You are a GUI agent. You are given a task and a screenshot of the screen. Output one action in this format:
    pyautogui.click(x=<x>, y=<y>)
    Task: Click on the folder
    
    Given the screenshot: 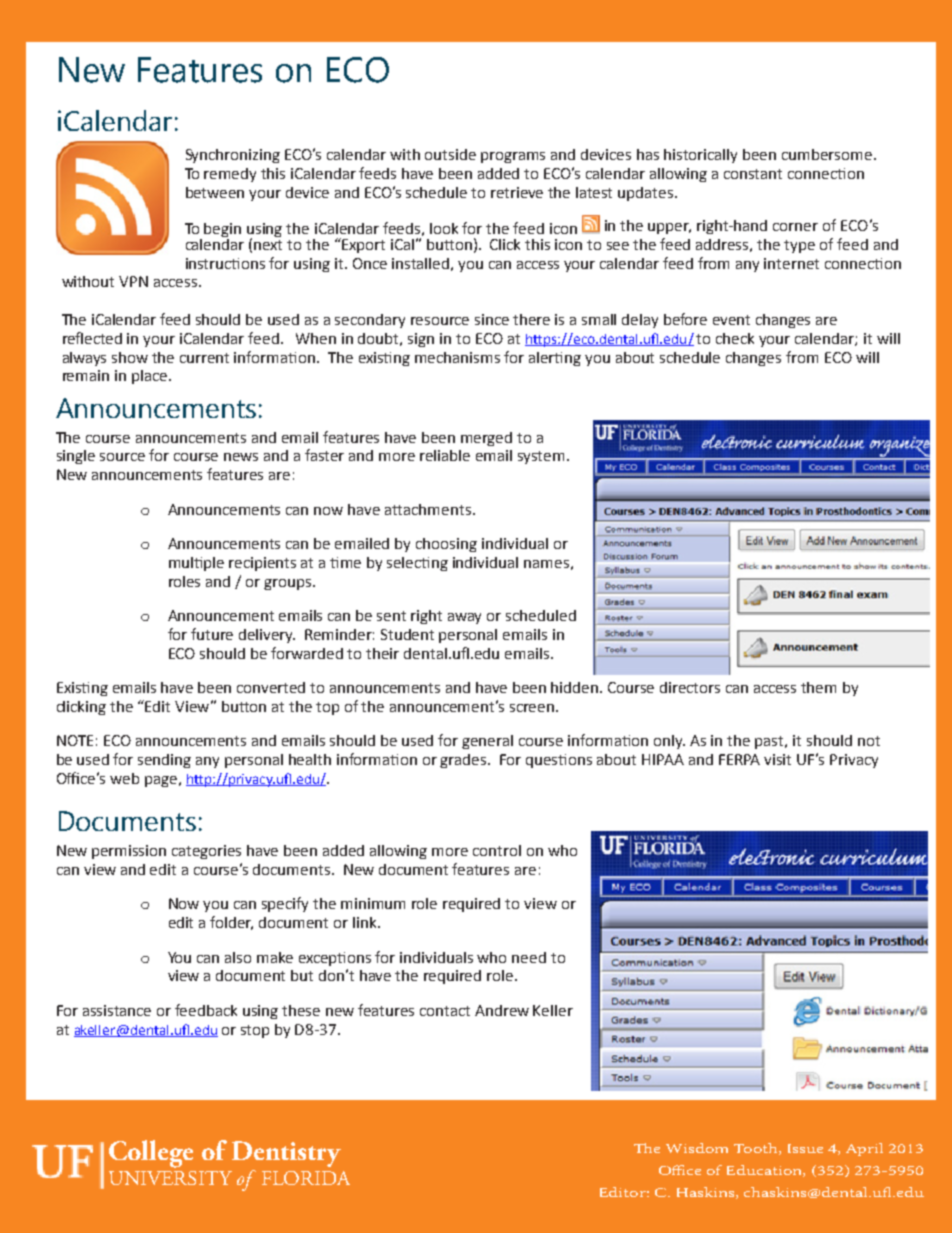 What is the action you would take?
    pyautogui.click(x=231, y=923)
